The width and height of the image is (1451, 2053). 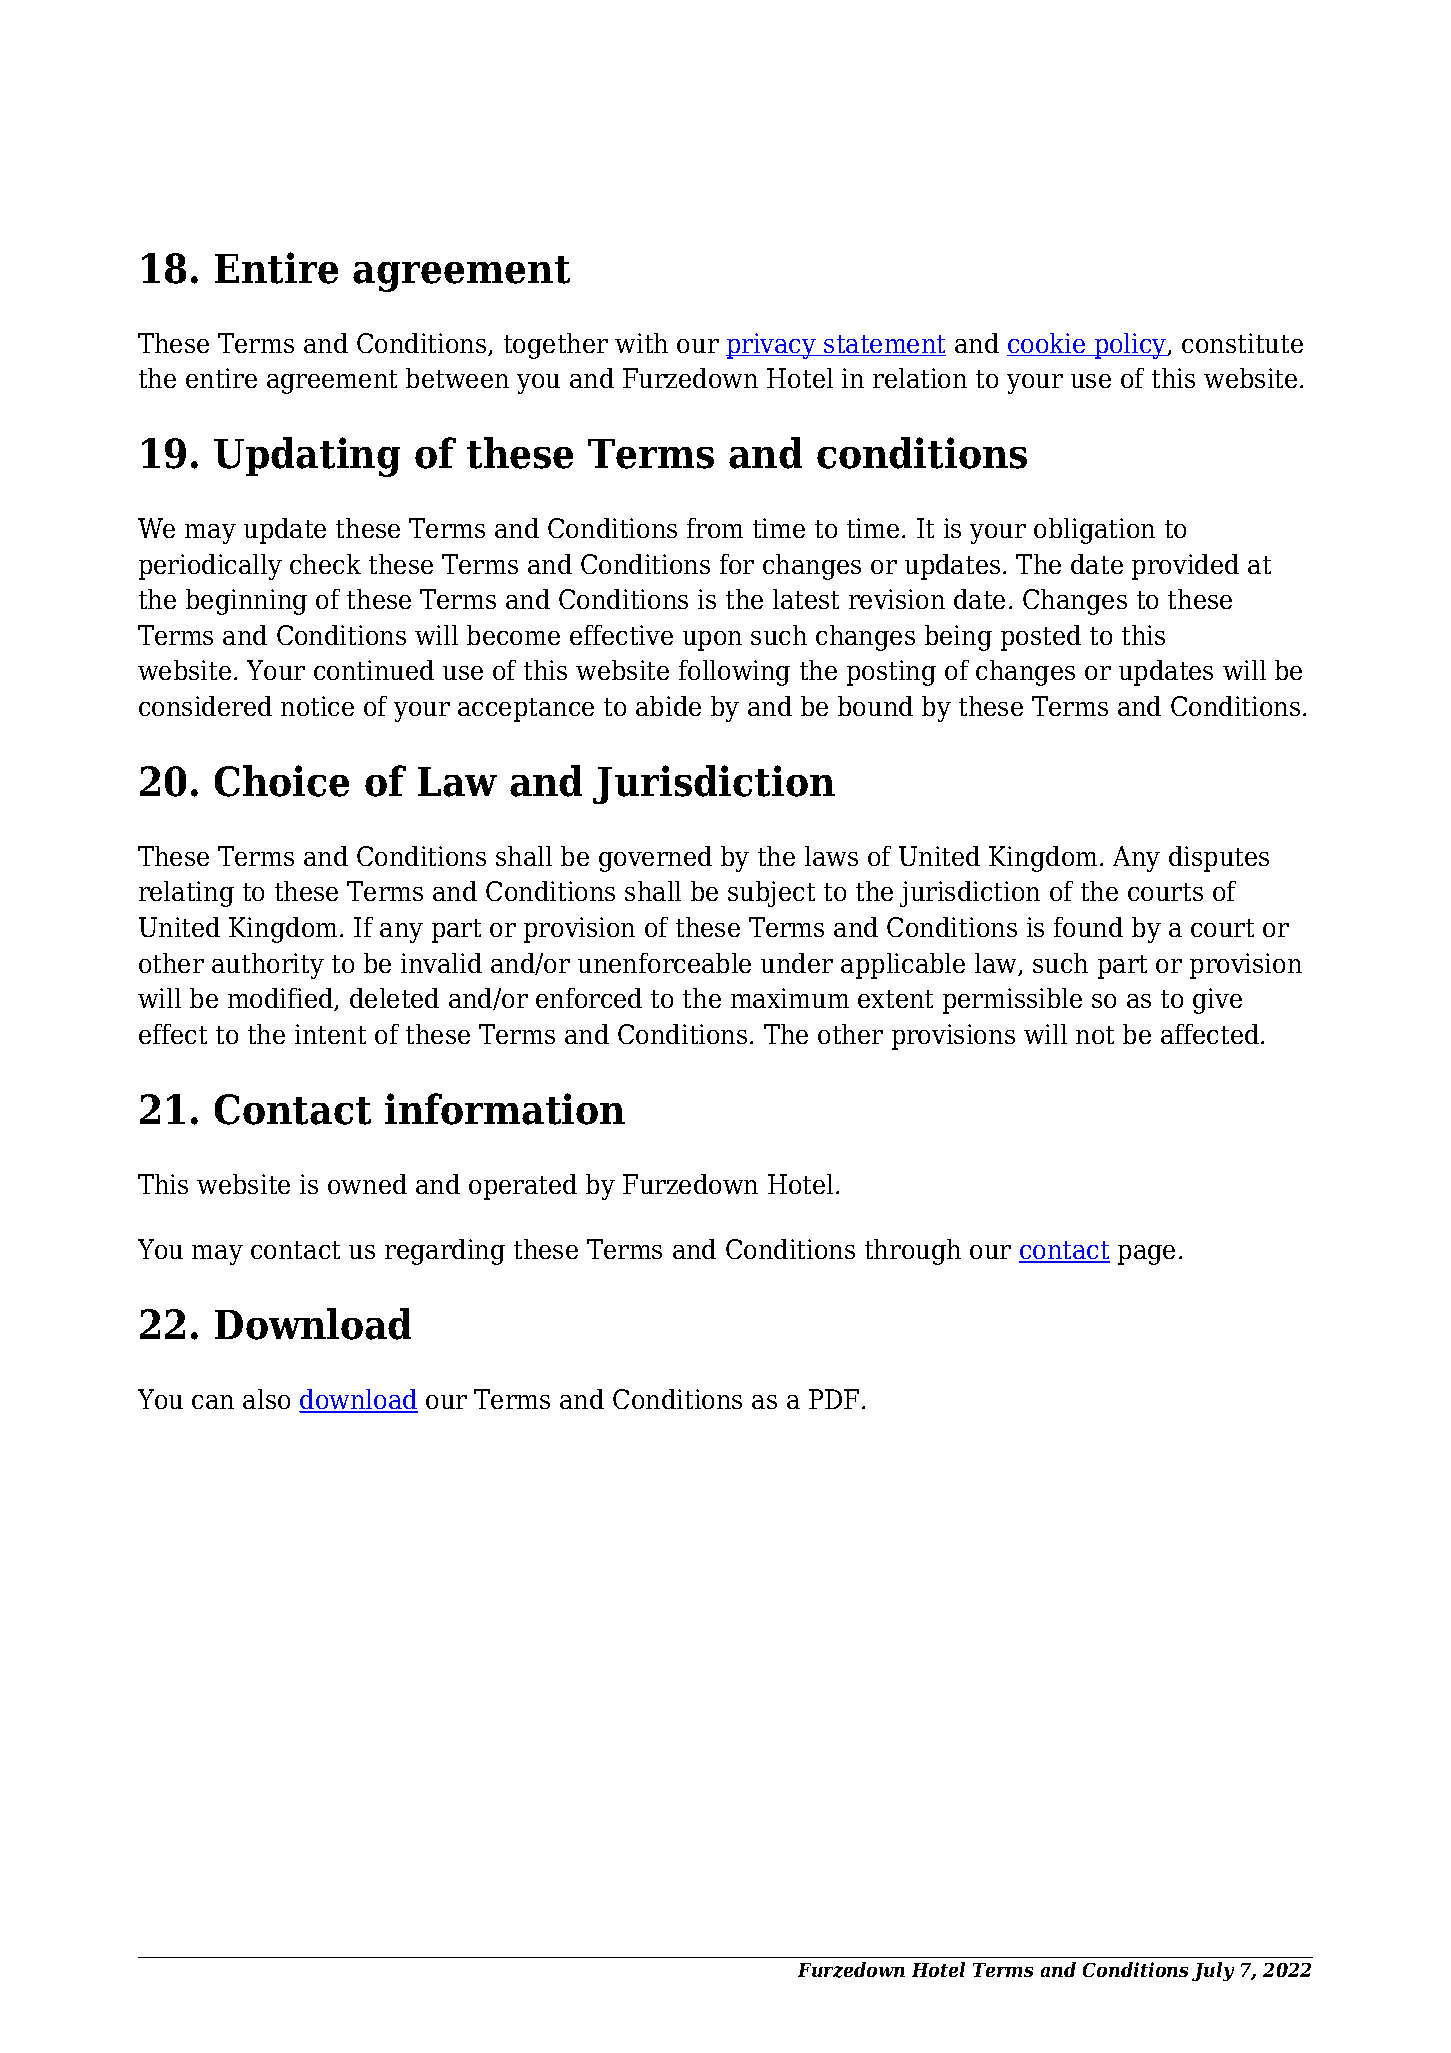 I want to click on unenforceable, so click(x=664, y=963).
